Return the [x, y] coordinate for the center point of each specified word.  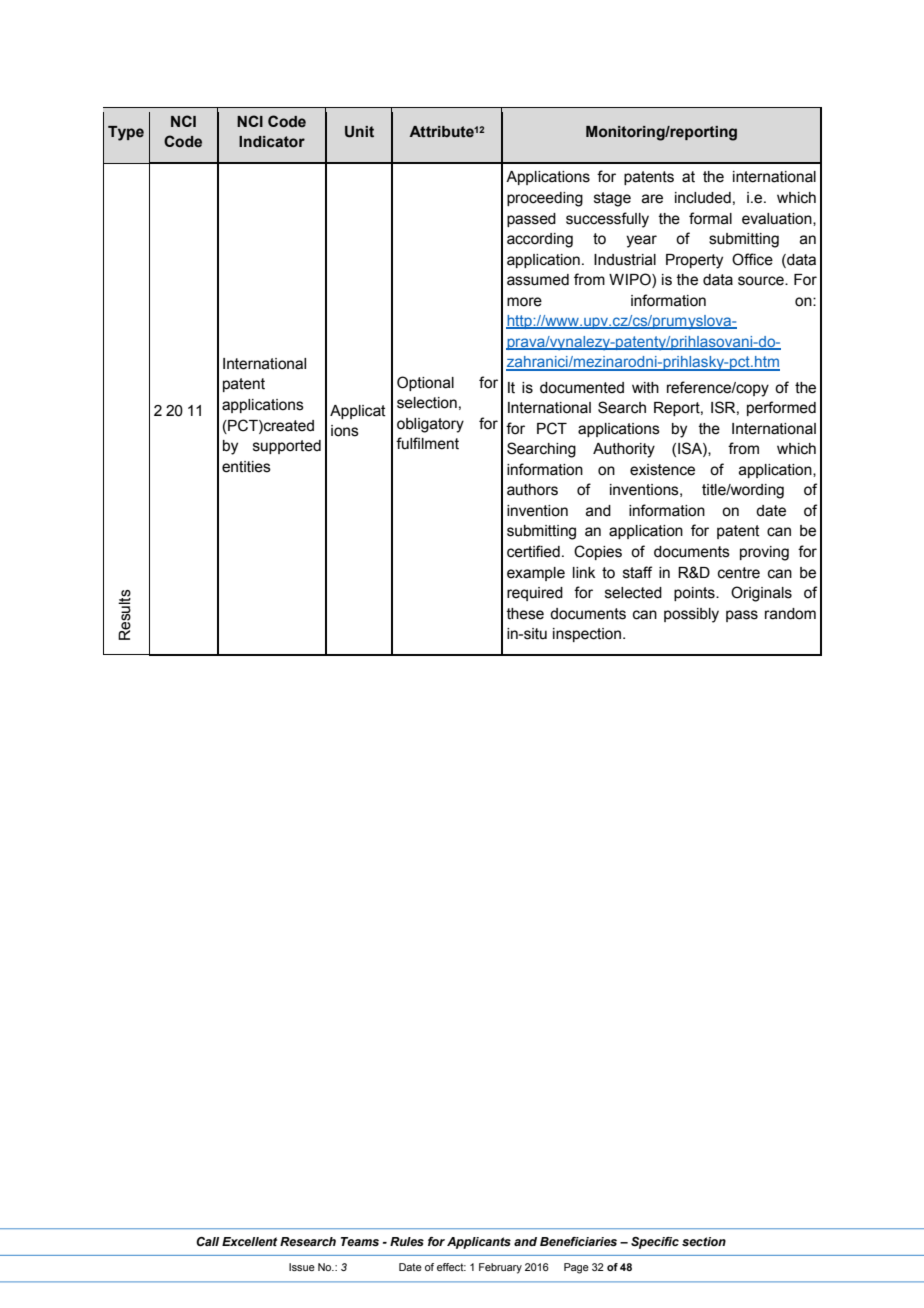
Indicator [272, 142]
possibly [691, 615]
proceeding [545, 199]
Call [207, 1241]
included [703, 198]
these [525, 614]
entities [246, 467]
